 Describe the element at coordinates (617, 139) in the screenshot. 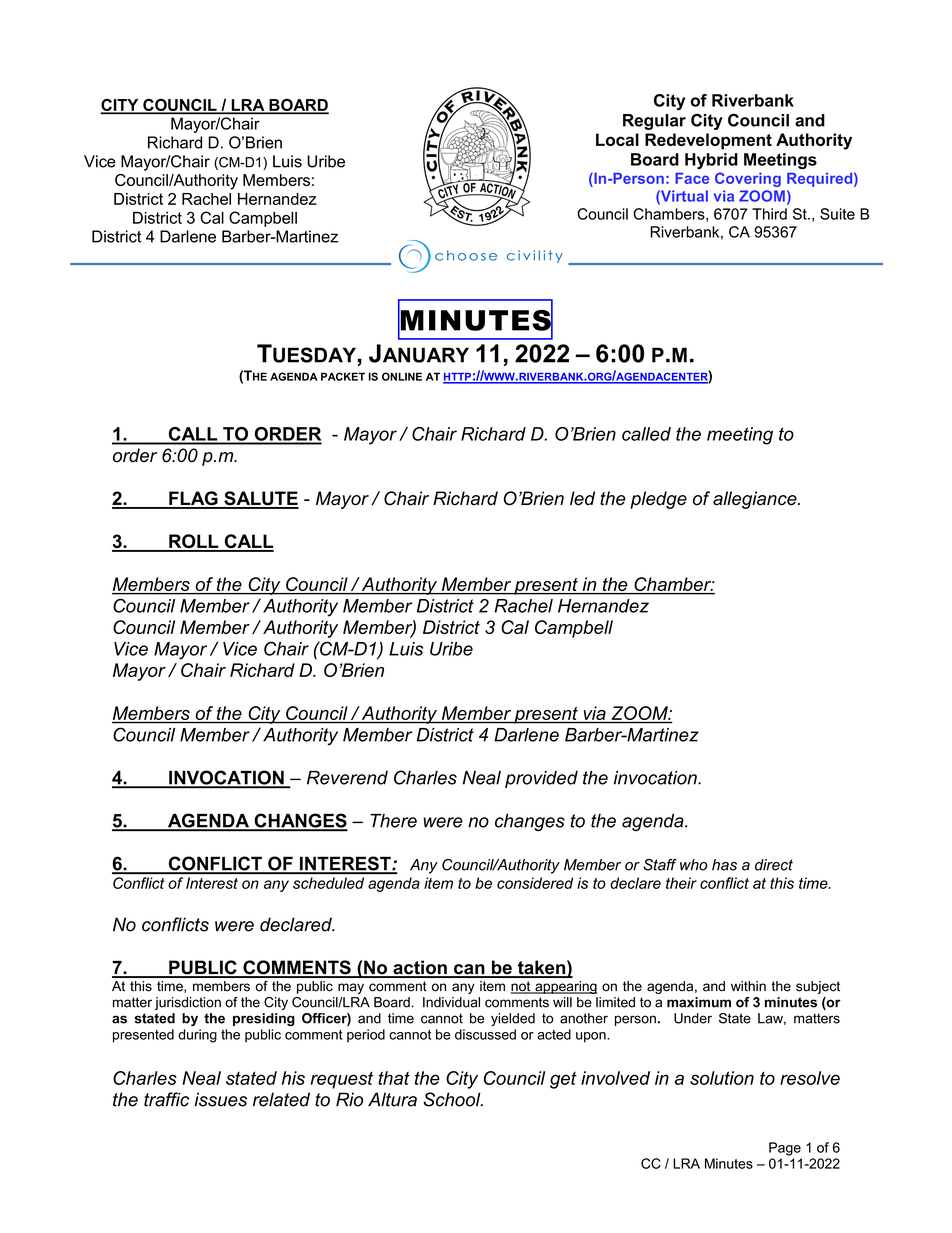

I see `Local` at that location.
